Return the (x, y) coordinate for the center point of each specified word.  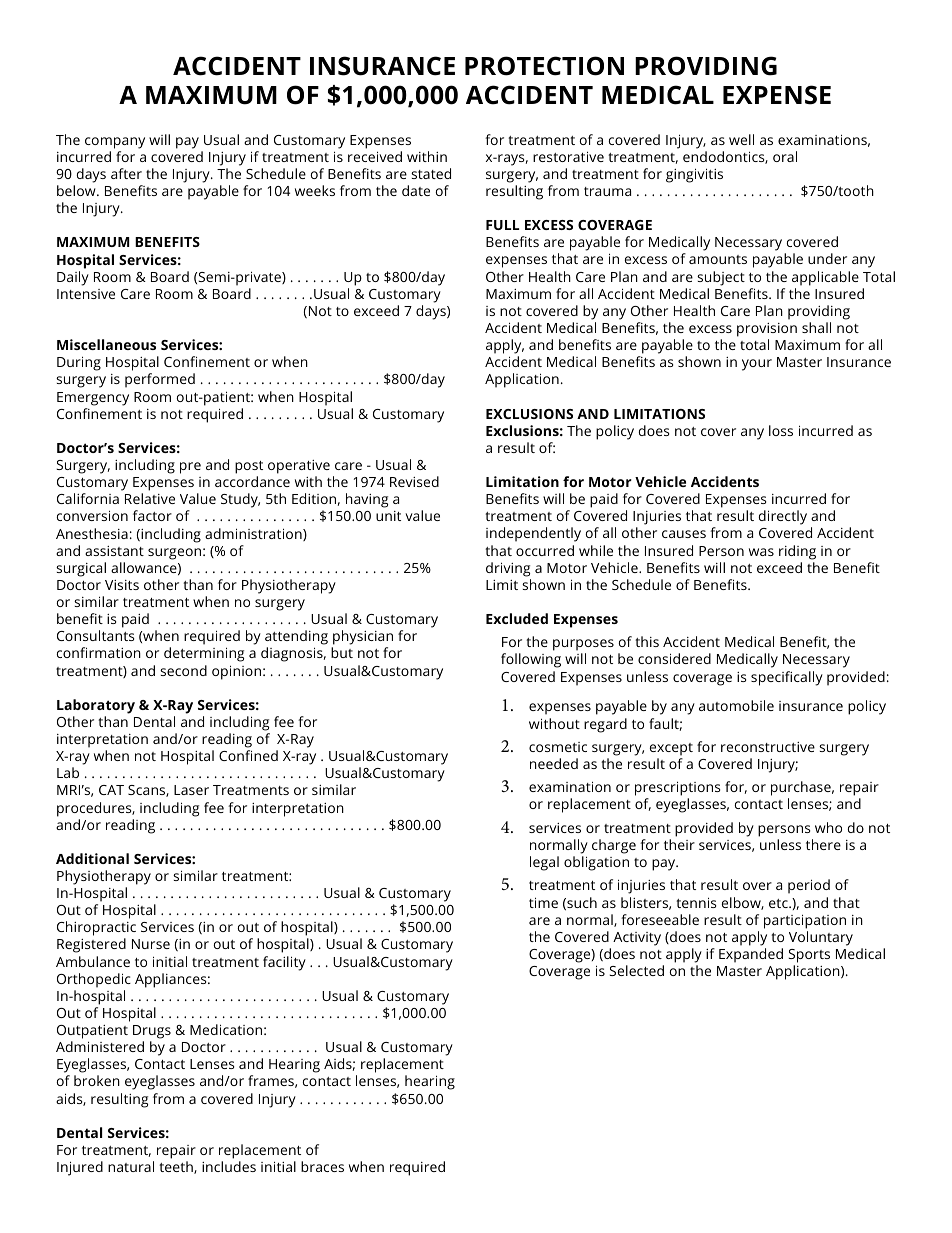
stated (431, 173)
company (115, 143)
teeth (177, 1167)
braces (322, 1166)
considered (674, 658)
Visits (122, 585)
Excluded (517, 618)
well (741, 139)
